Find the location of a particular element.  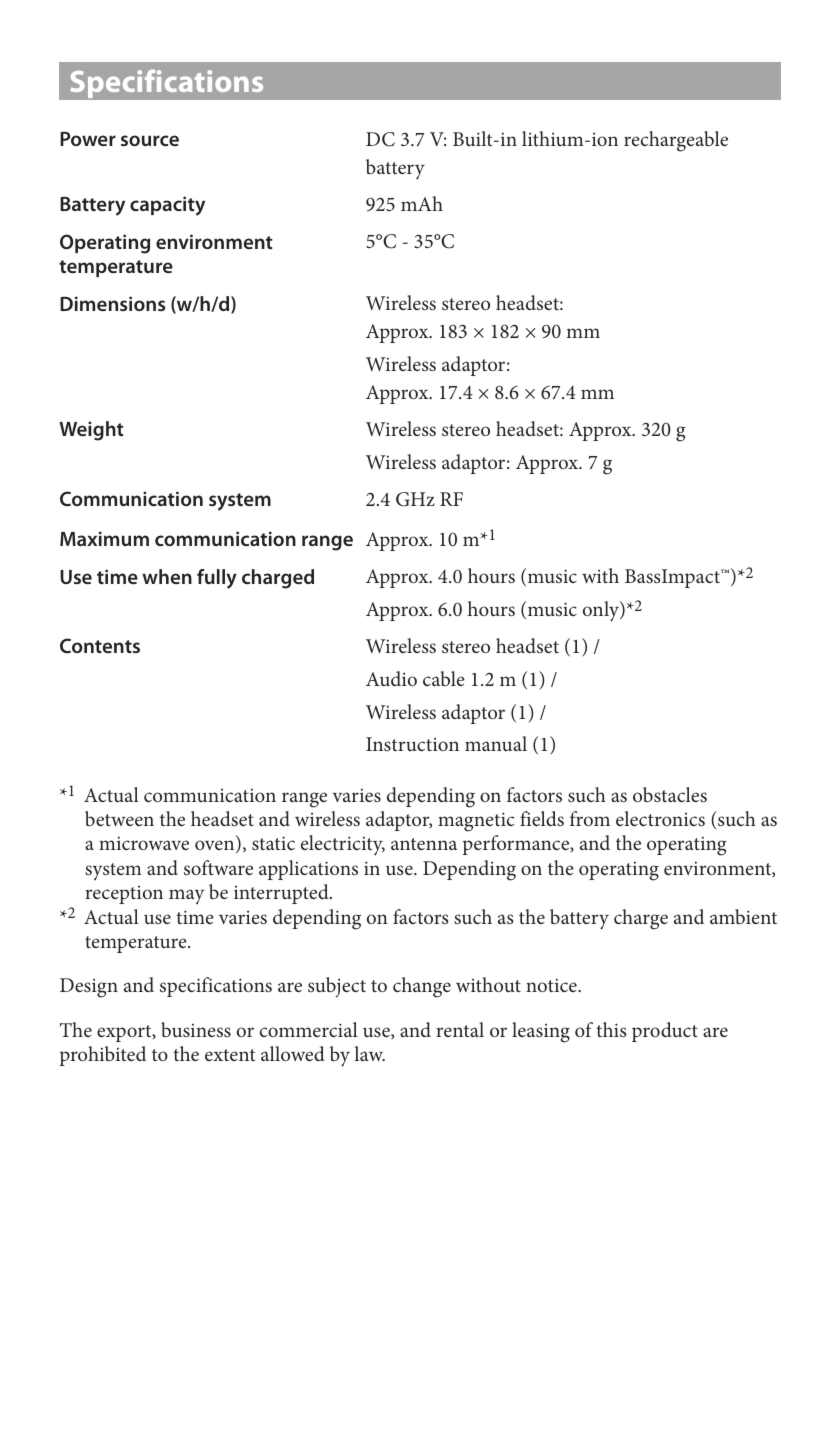

Power is located at coordinates (88, 139).
